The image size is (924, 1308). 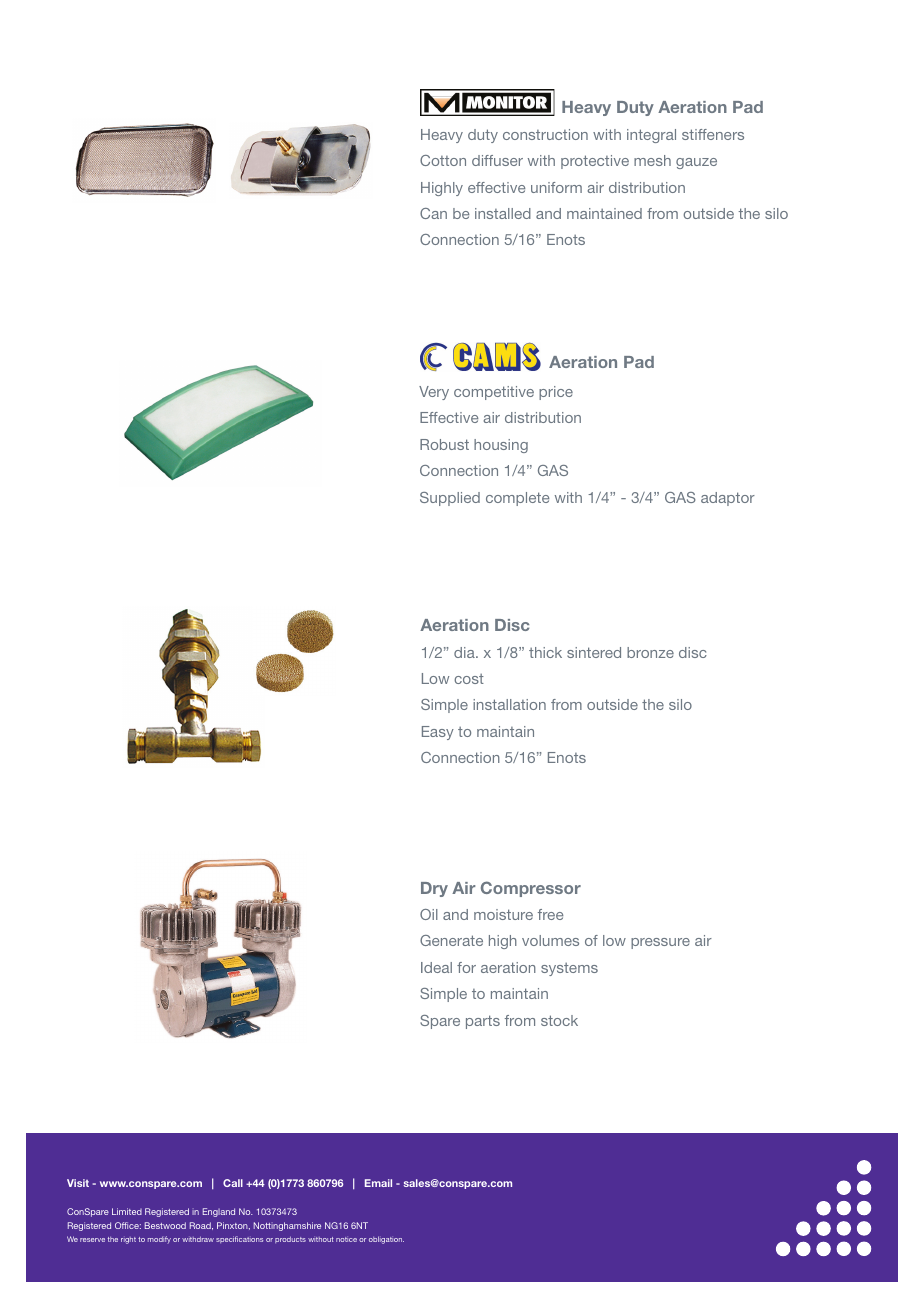 What do you see at coordinates (465, 652) in the screenshot?
I see `dia` at bounding box center [465, 652].
